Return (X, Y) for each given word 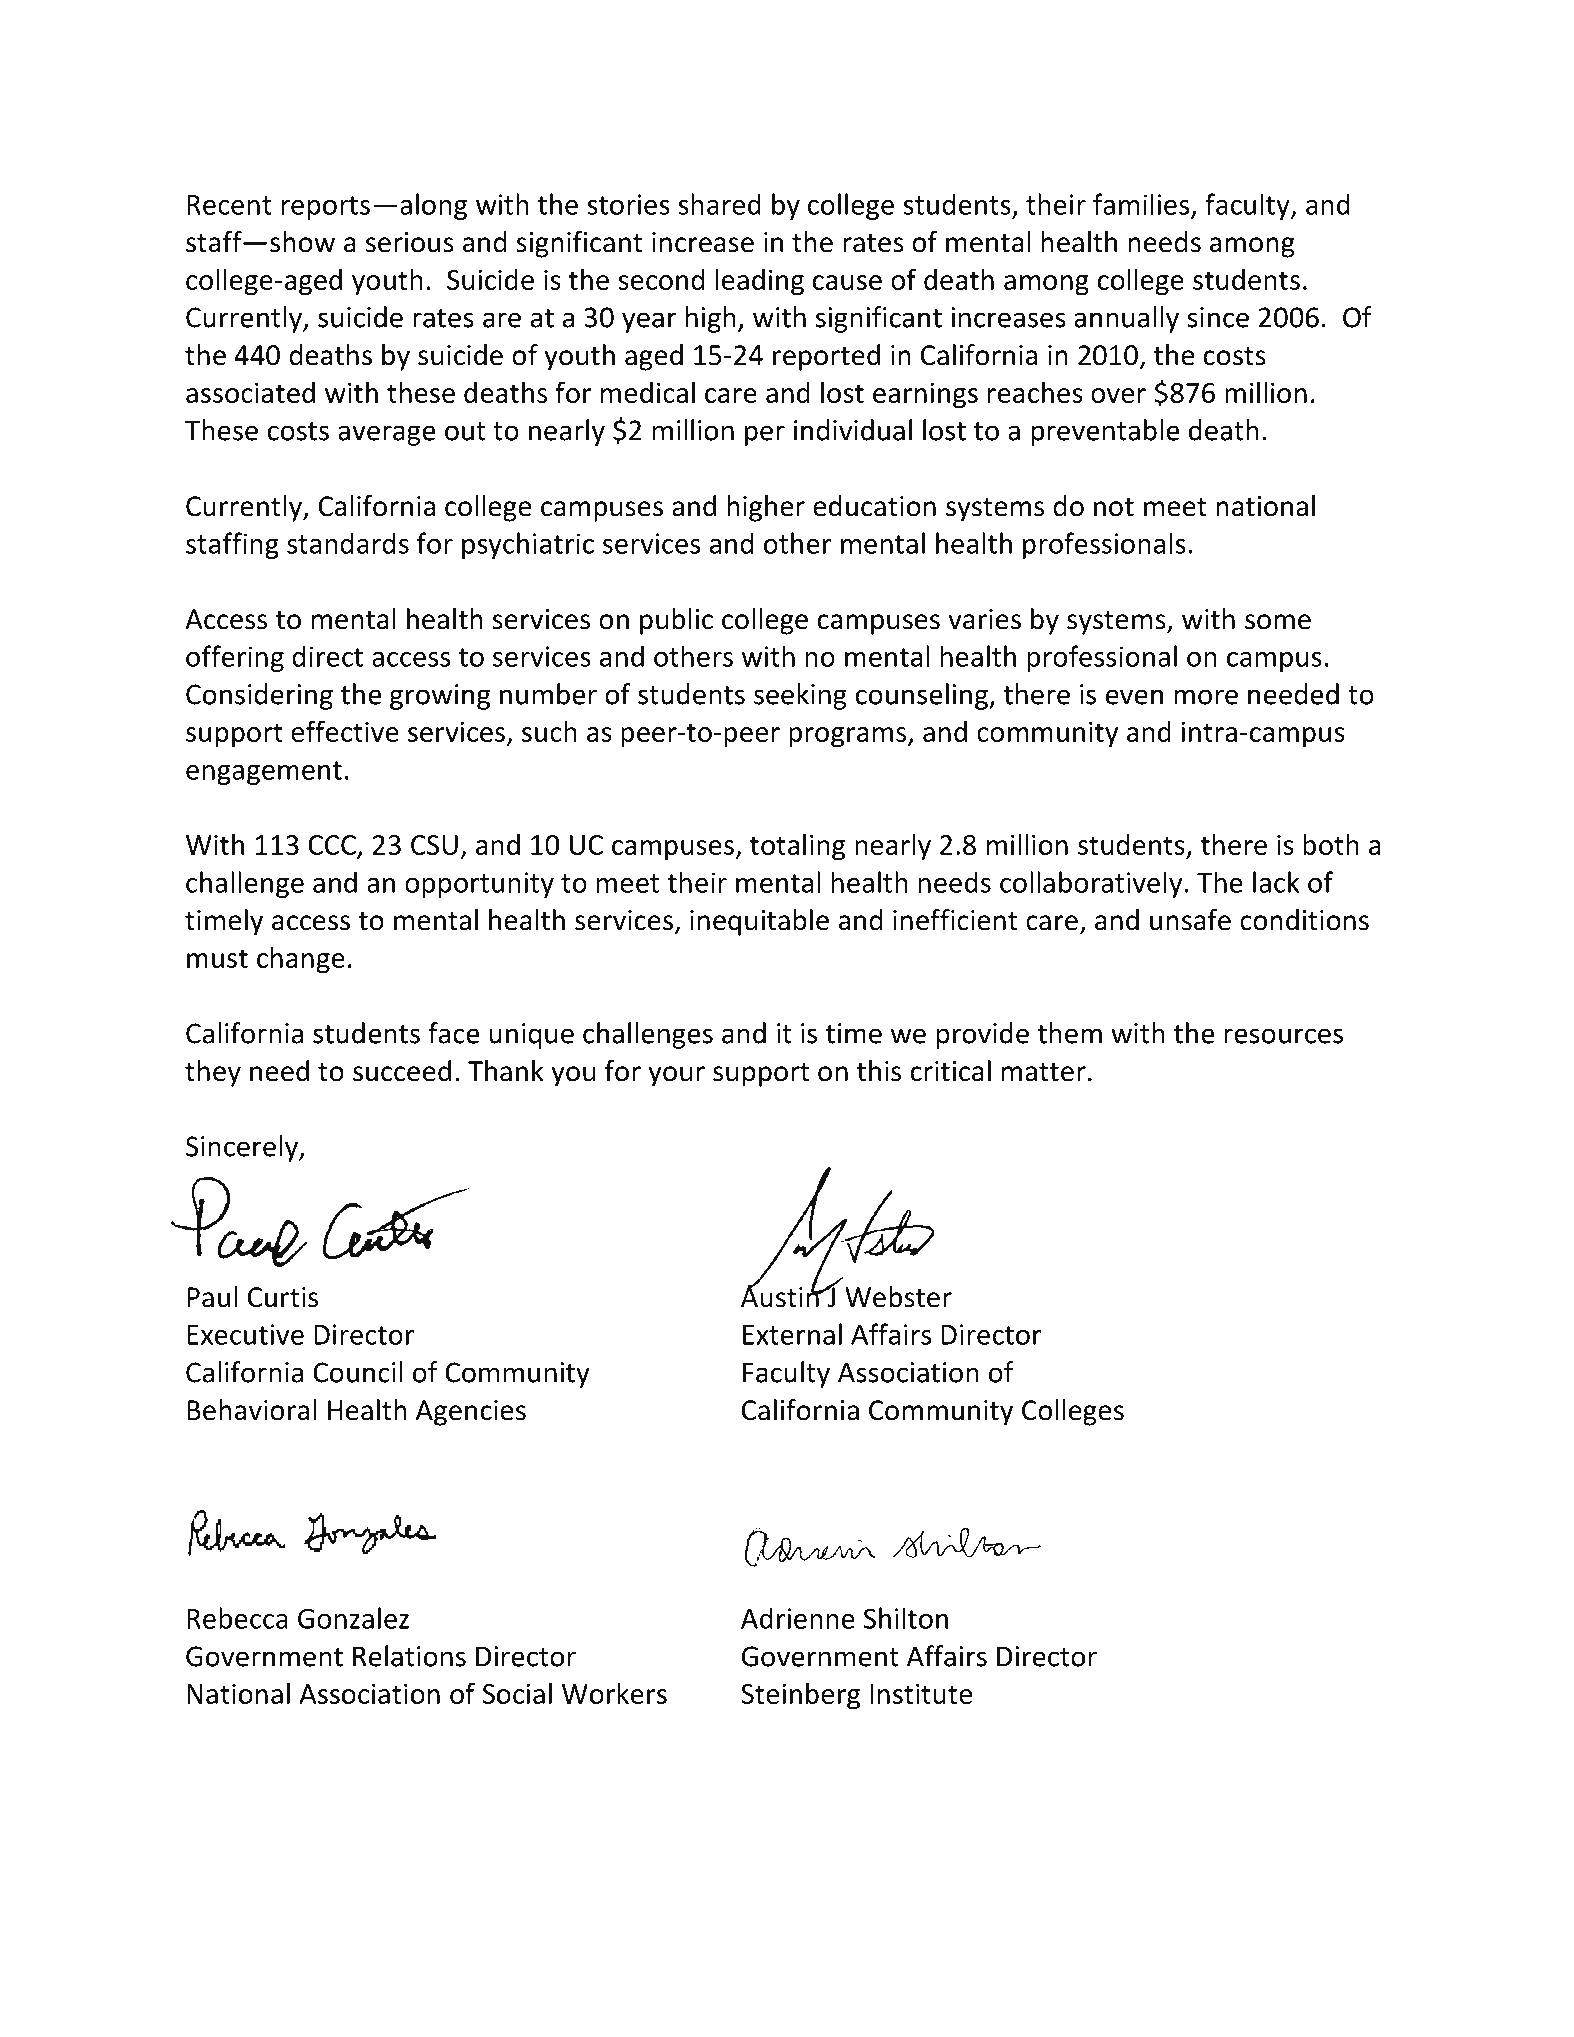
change (301, 960)
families (1141, 204)
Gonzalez (353, 1618)
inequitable (759, 922)
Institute (921, 1693)
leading (759, 282)
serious (410, 242)
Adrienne (798, 1618)
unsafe (1190, 920)
